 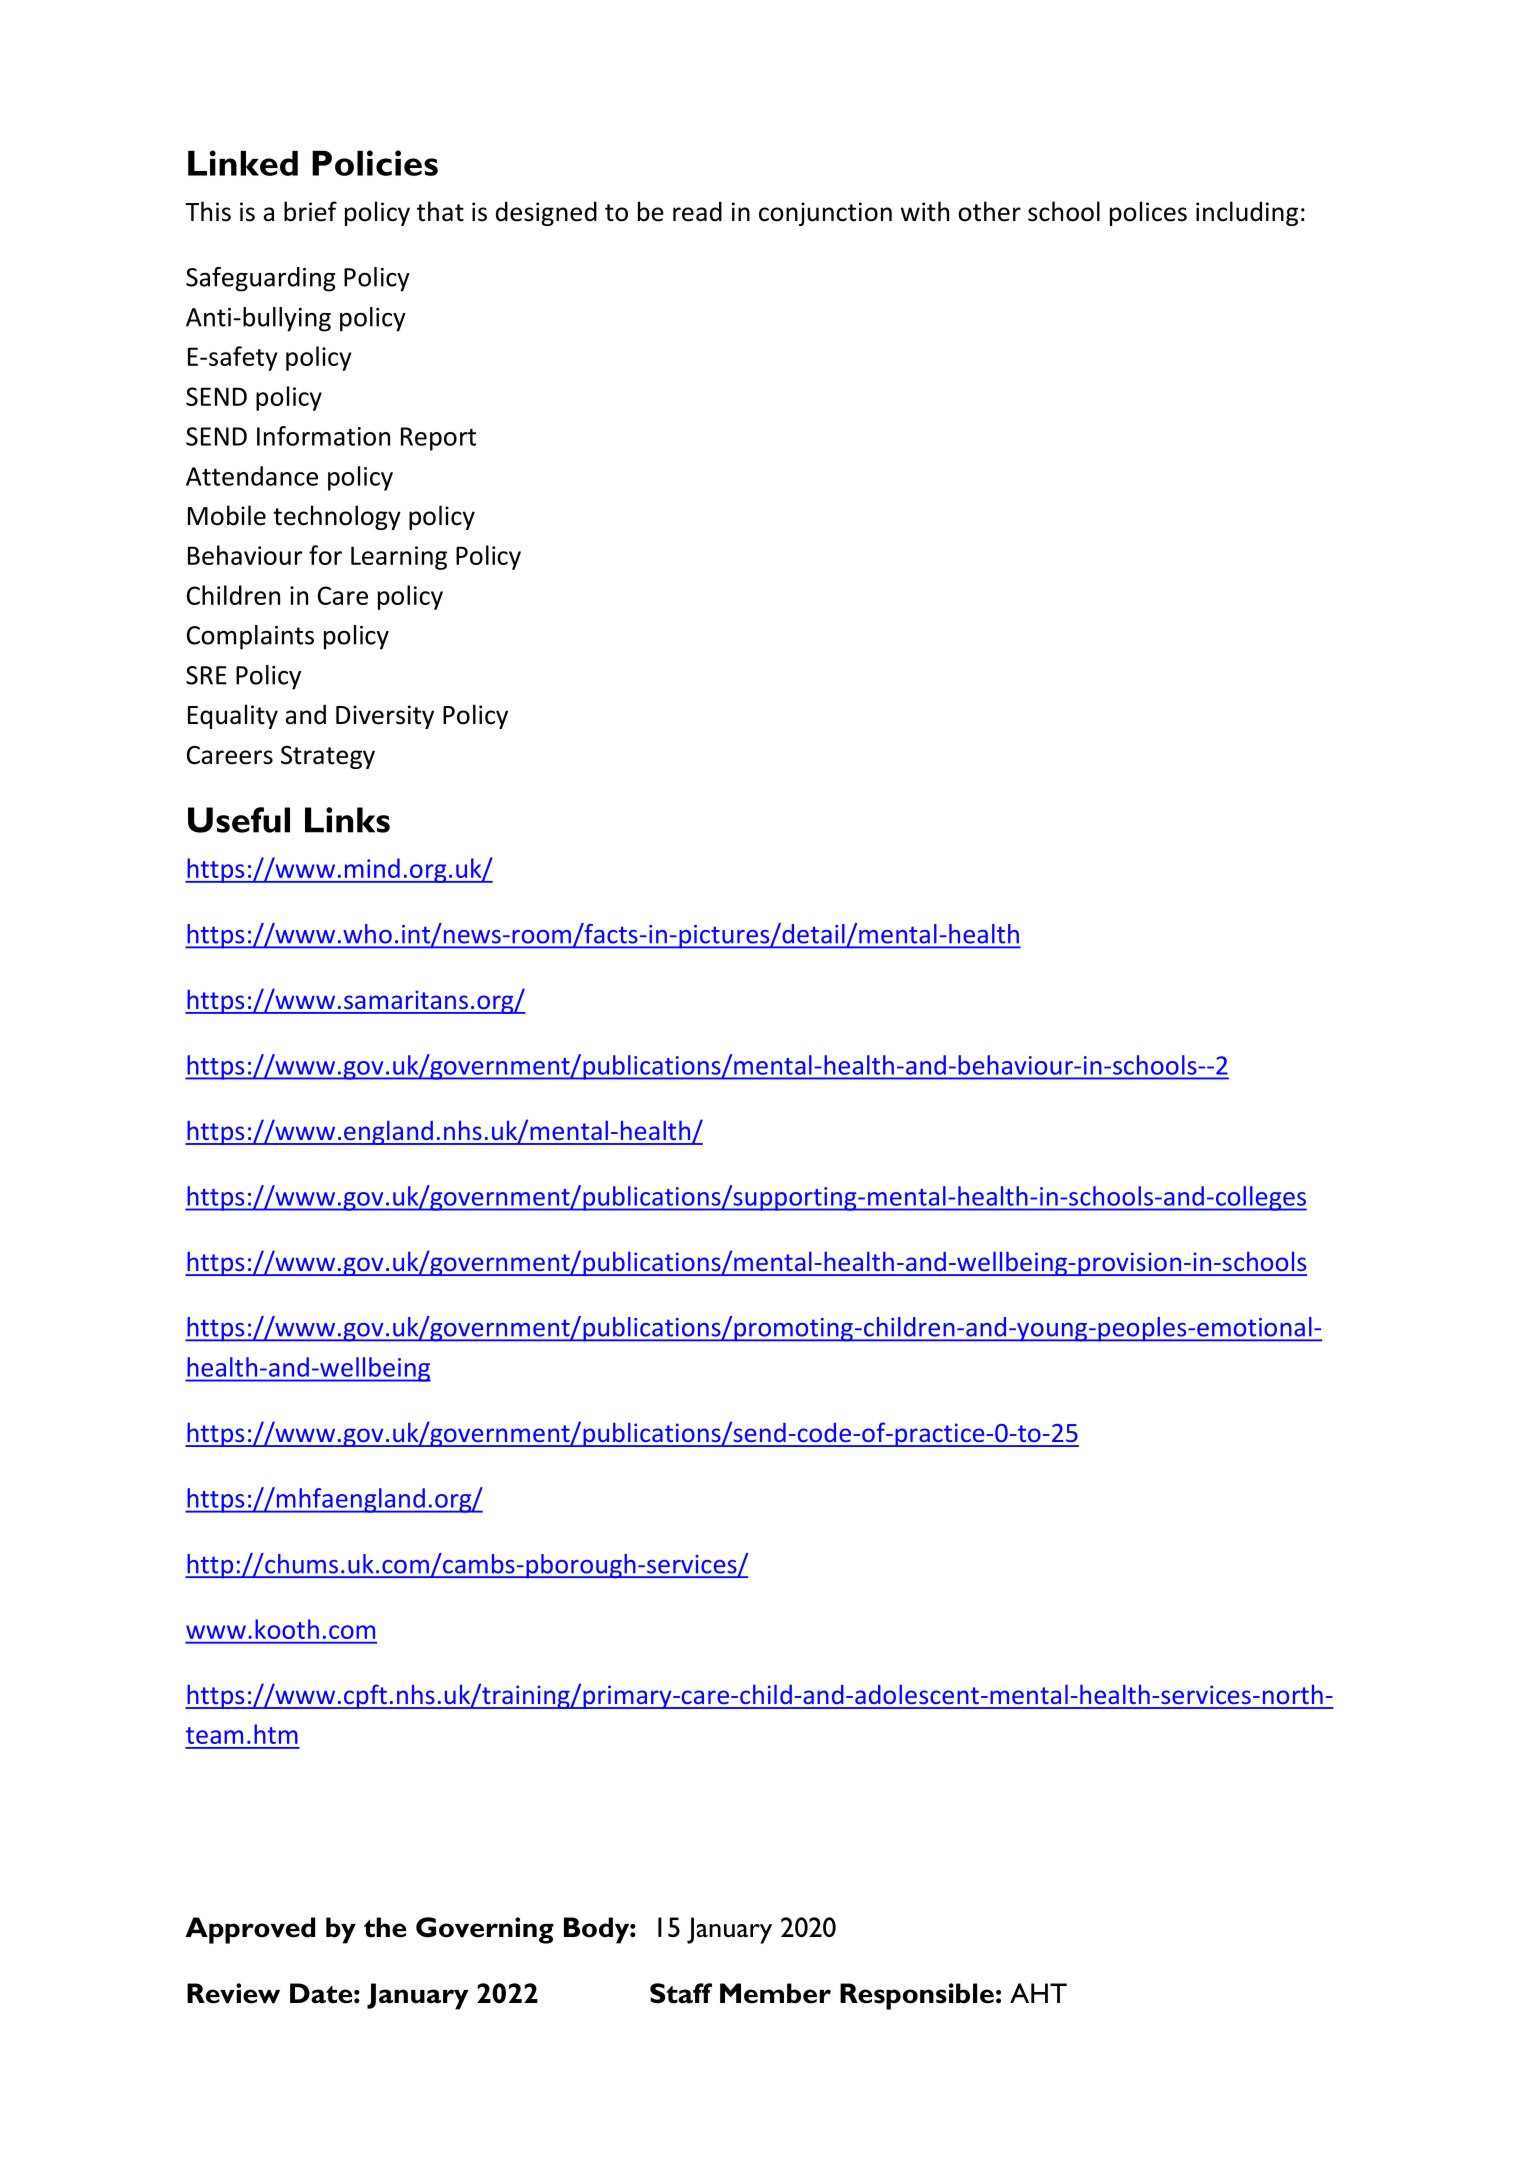 What do you see at coordinates (310, 211) in the screenshot?
I see `brief` at bounding box center [310, 211].
